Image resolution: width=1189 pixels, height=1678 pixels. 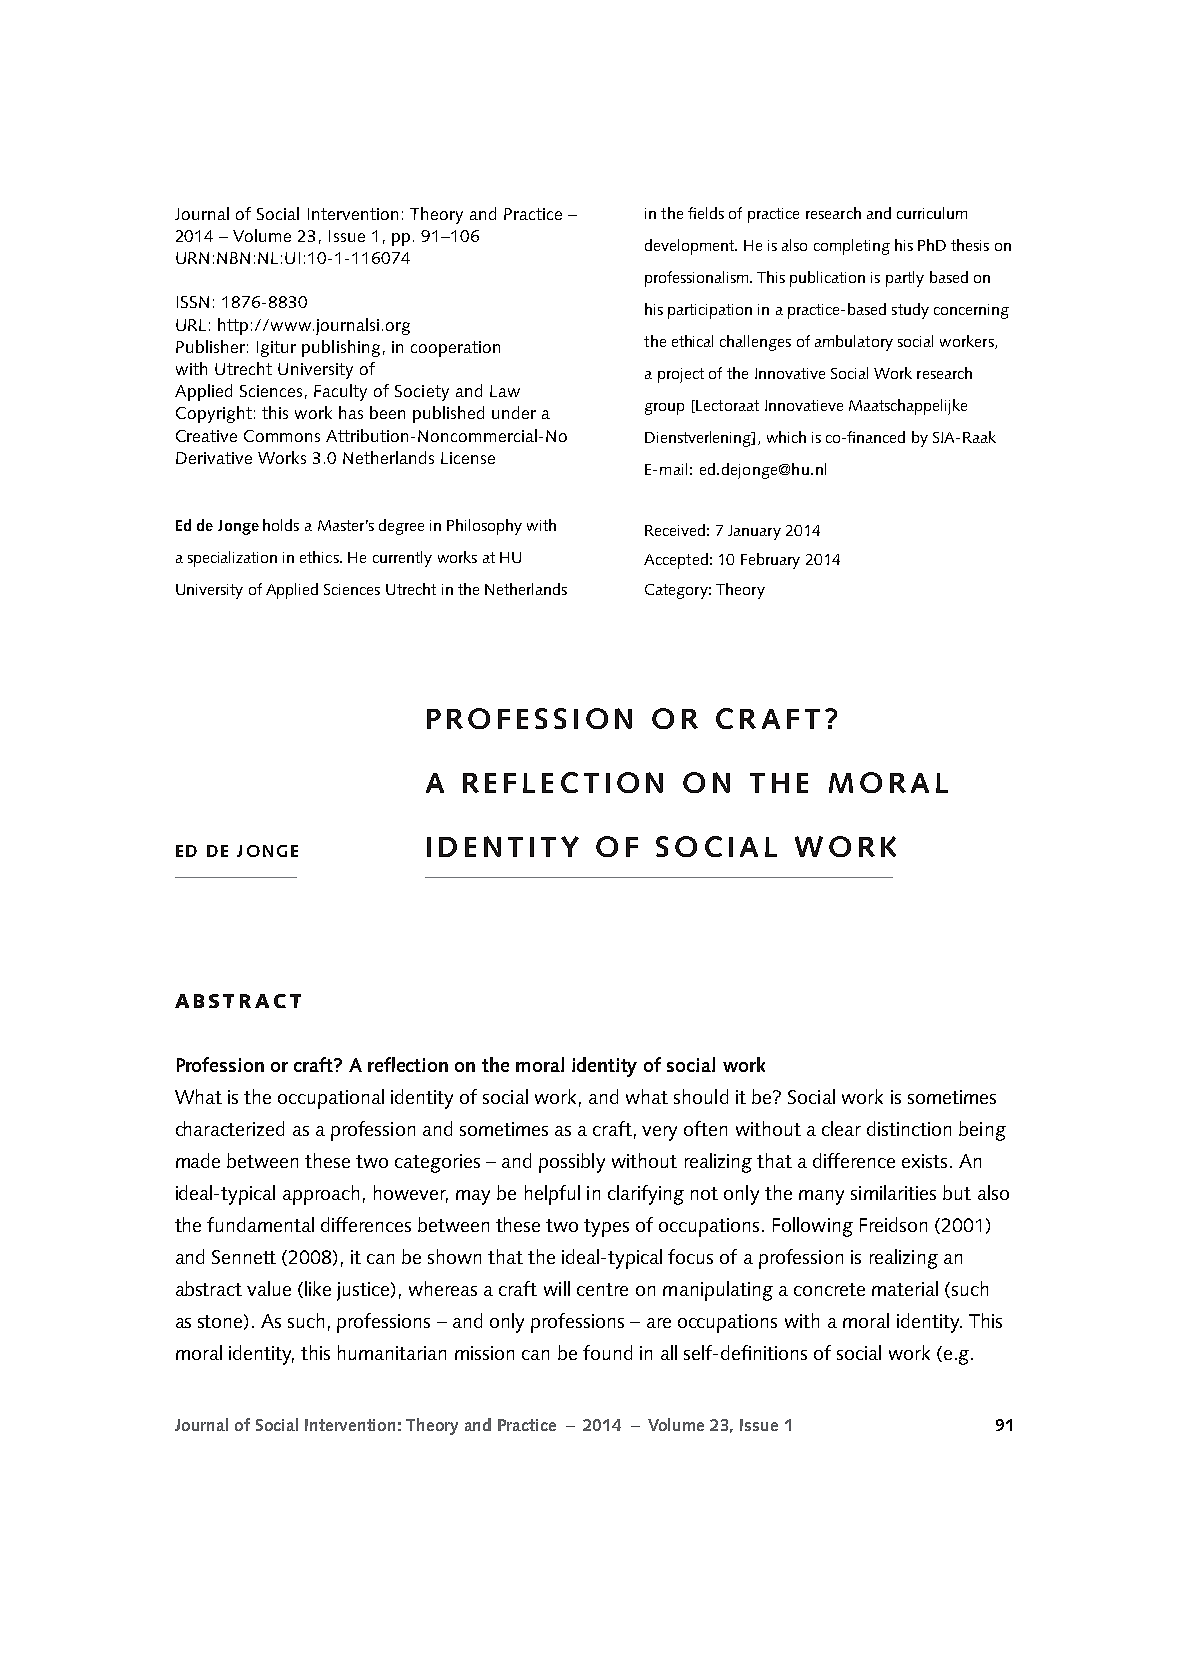 What do you see at coordinates (691, 247) in the image?
I see `development` at bounding box center [691, 247].
